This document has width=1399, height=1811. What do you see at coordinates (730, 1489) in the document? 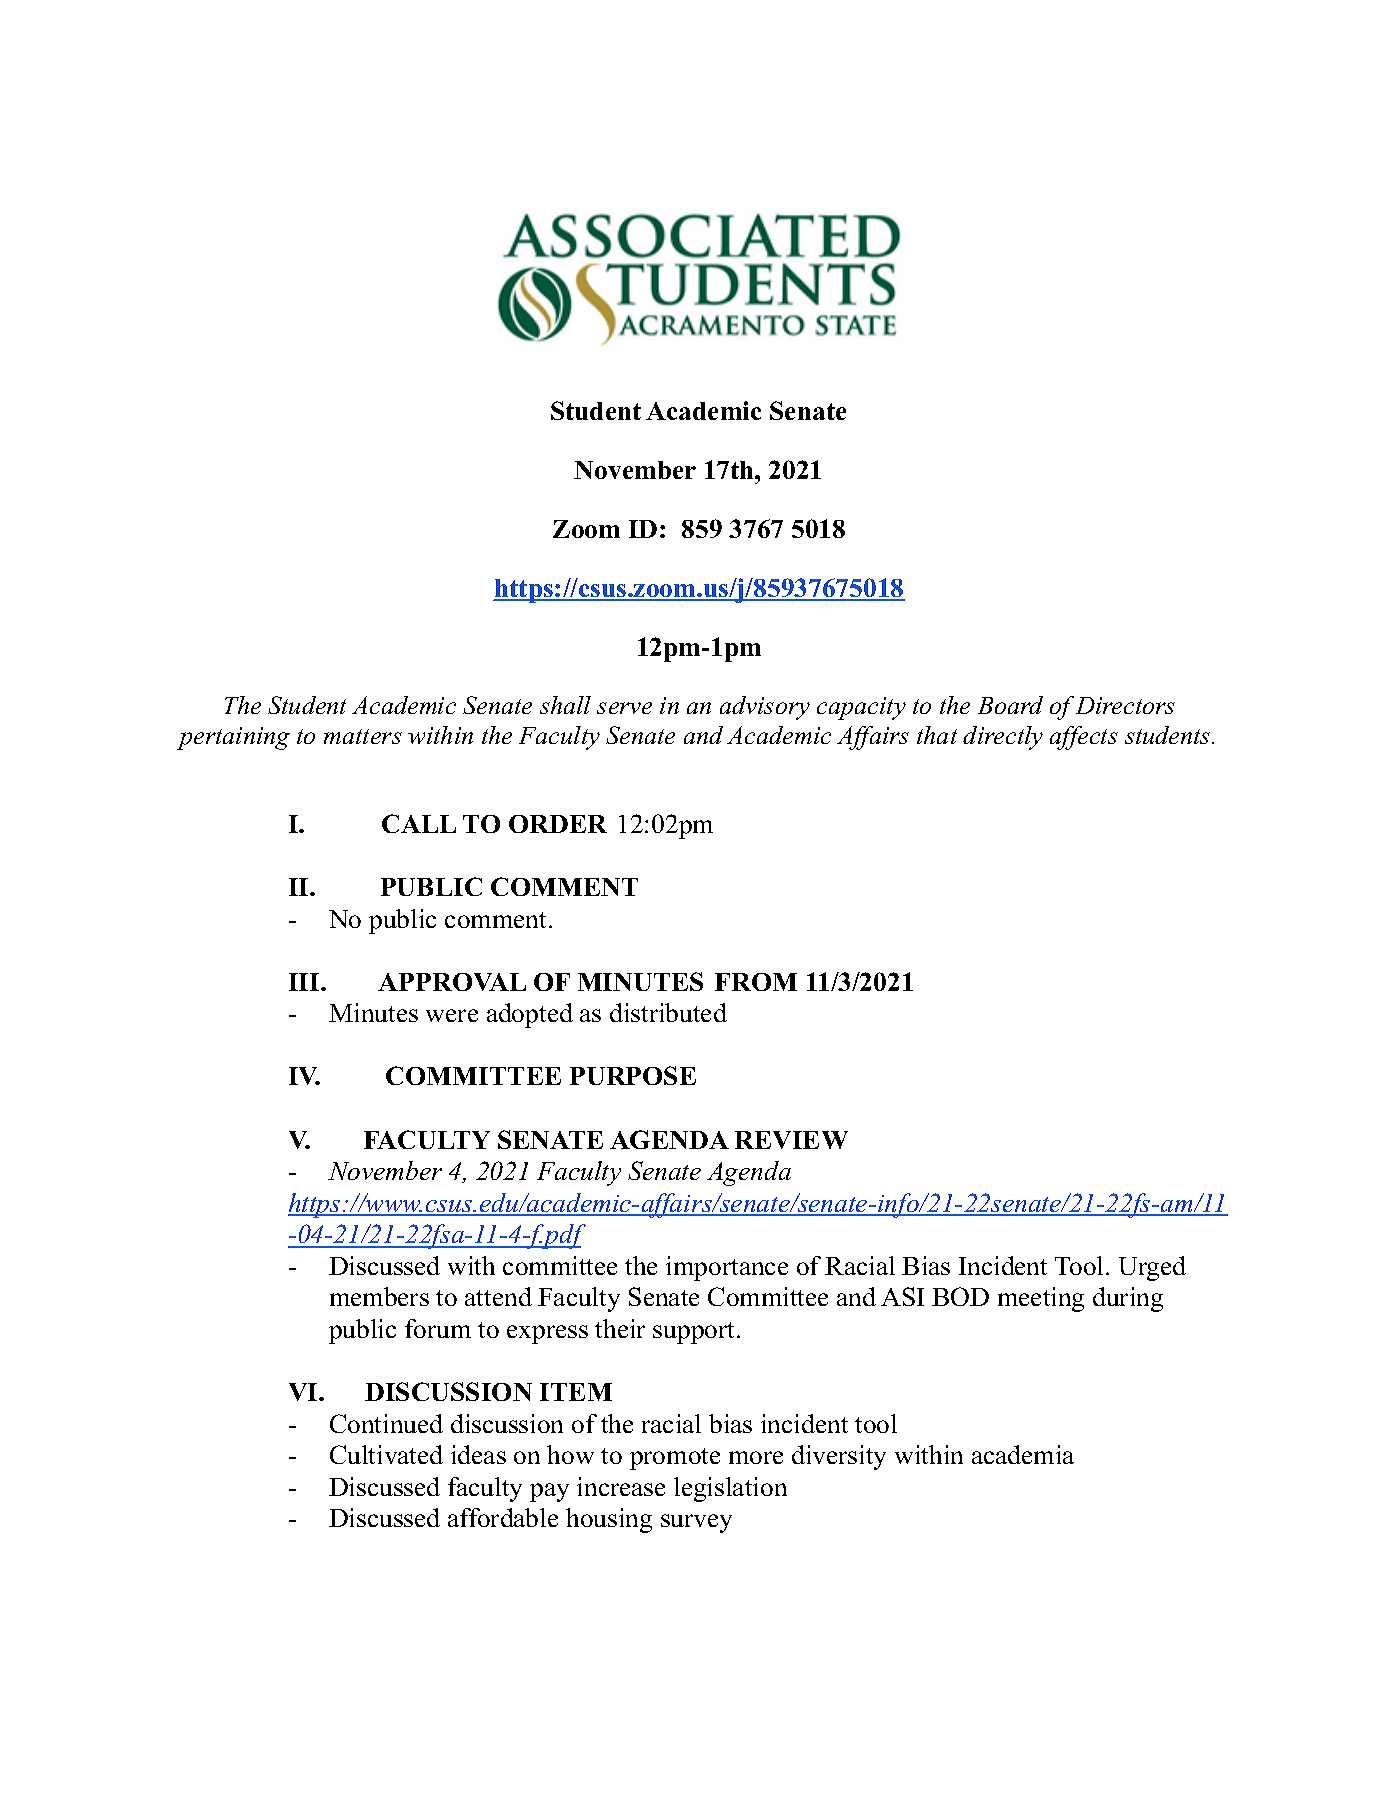
I see `legislation` at bounding box center [730, 1489].
